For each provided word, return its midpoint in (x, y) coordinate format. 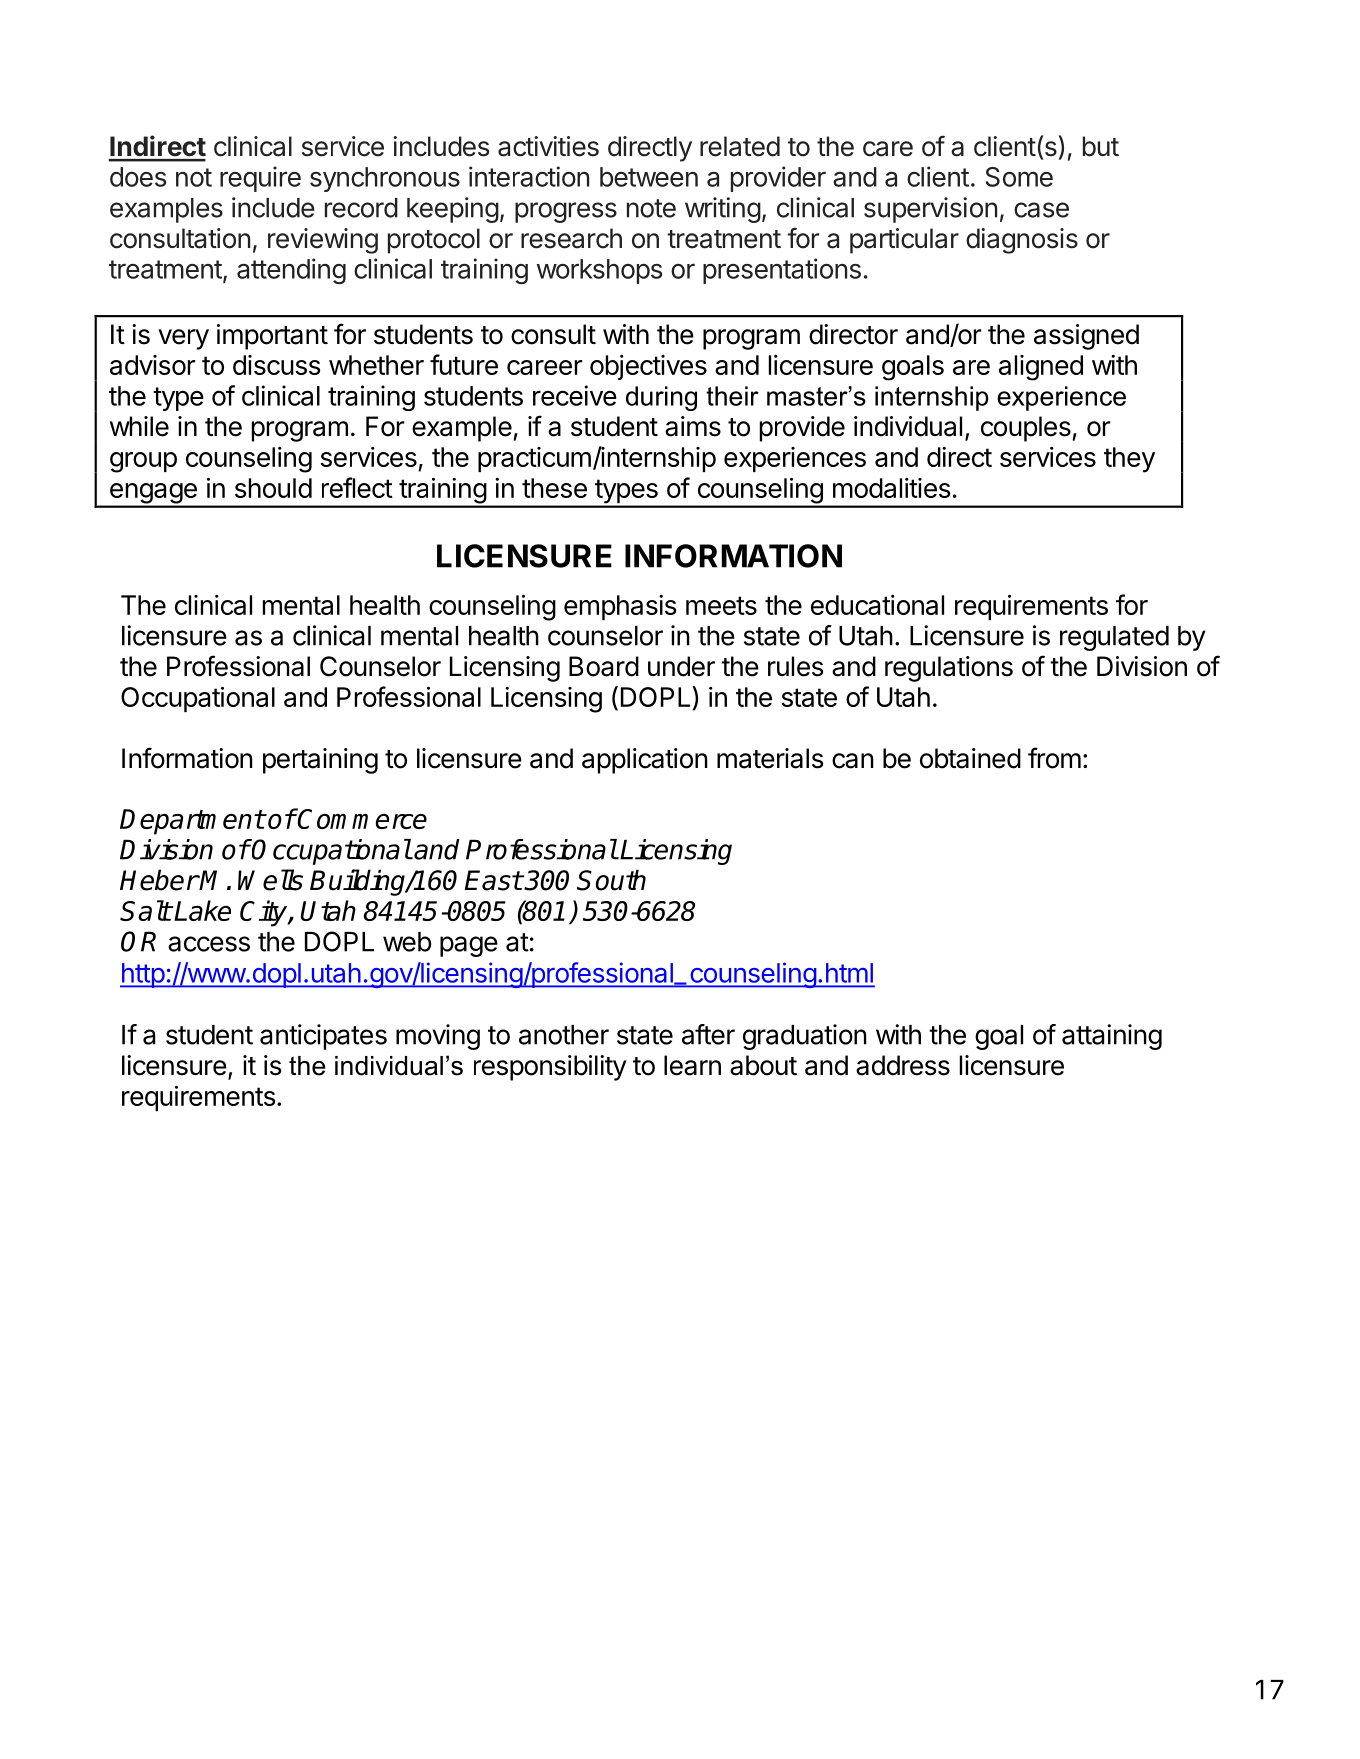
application (645, 761)
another (564, 1035)
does (138, 177)
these (554, 488)
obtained (970, 758)
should (273, 488)
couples (1026, 429)
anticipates (323, 1037)
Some (1019, 177)
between (649, 177)
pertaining (320, 761)
